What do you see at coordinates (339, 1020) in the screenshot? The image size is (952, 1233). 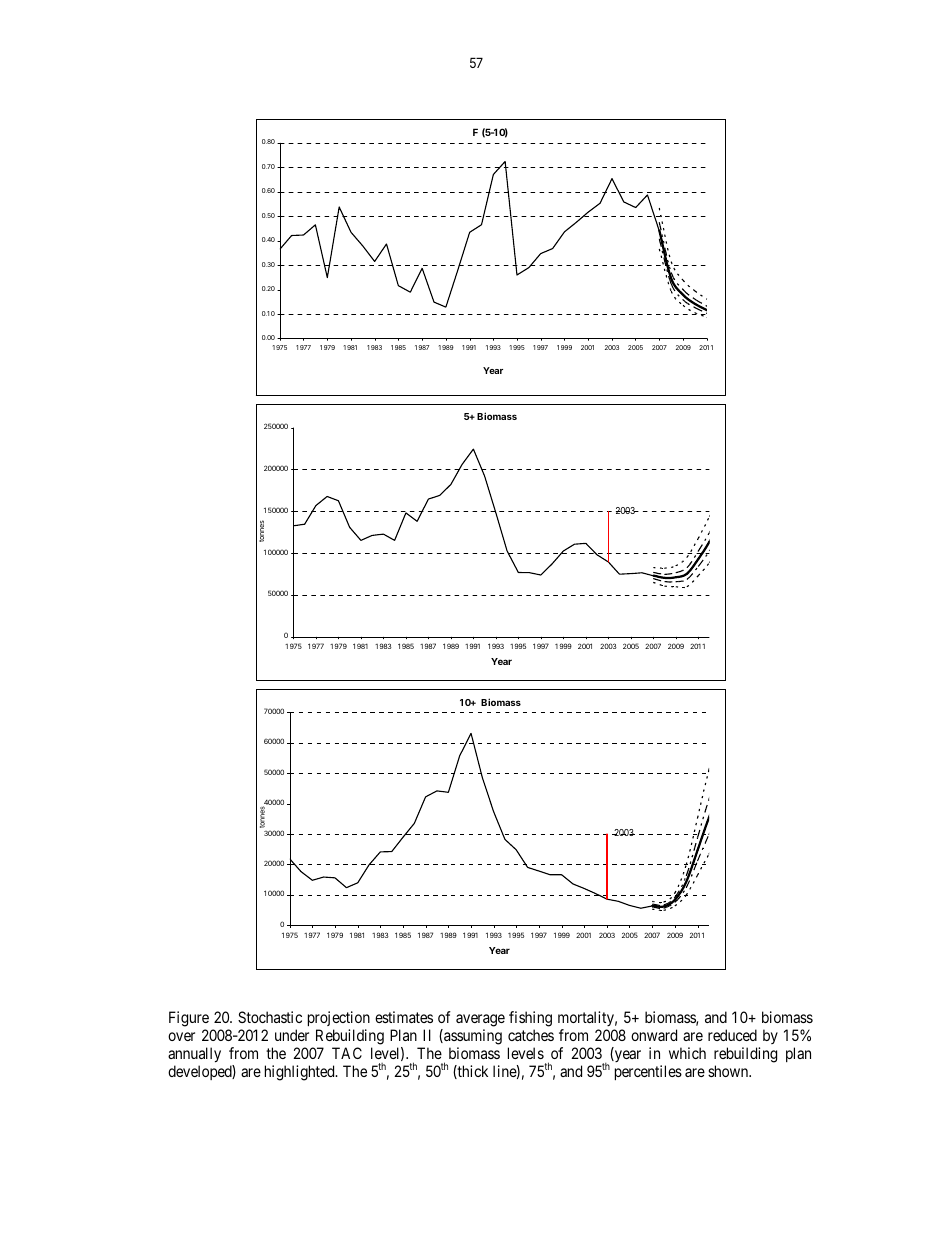 I see `projection` at bounding box center [339, 1020].
